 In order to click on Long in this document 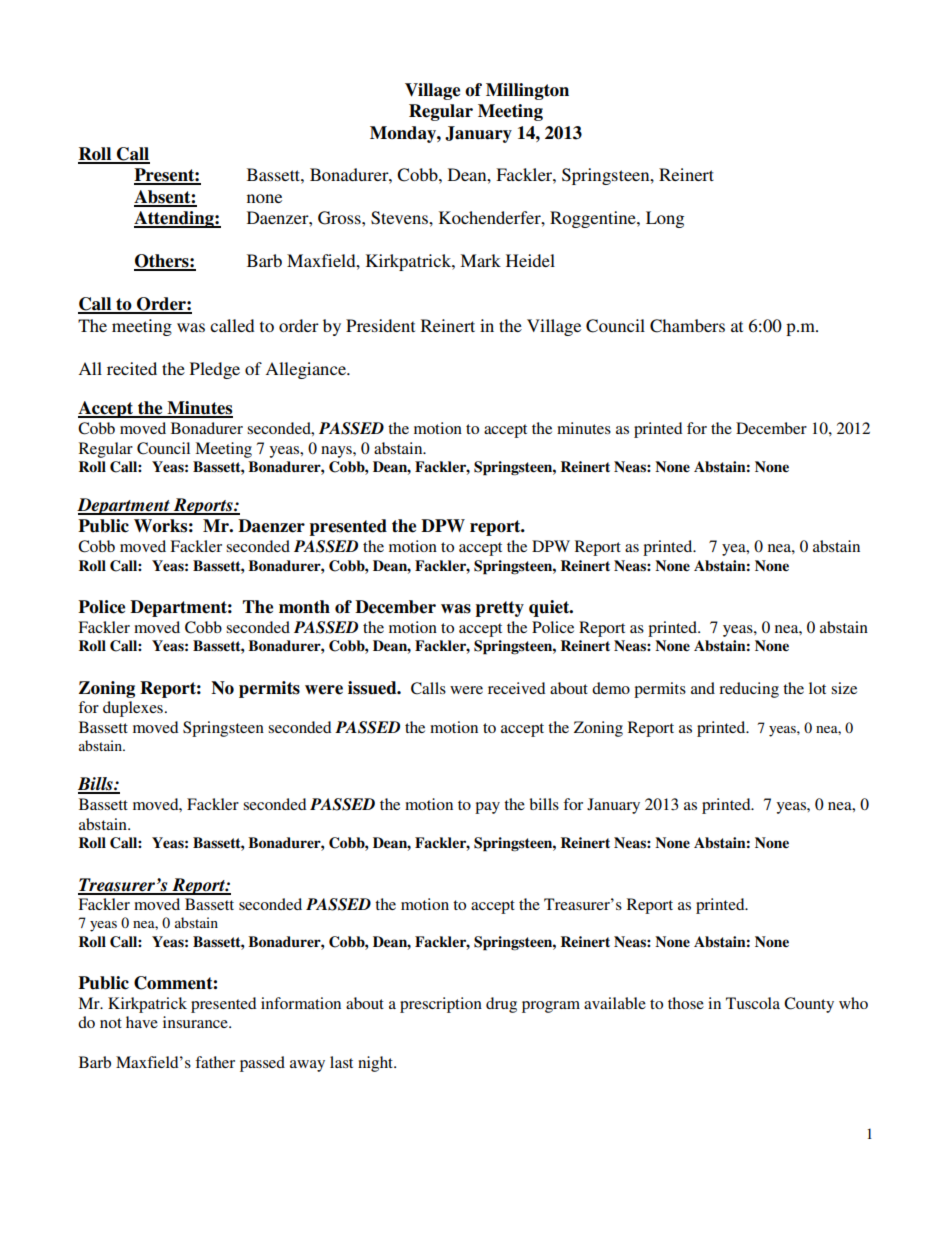, I will do `click(665, 219)`.
